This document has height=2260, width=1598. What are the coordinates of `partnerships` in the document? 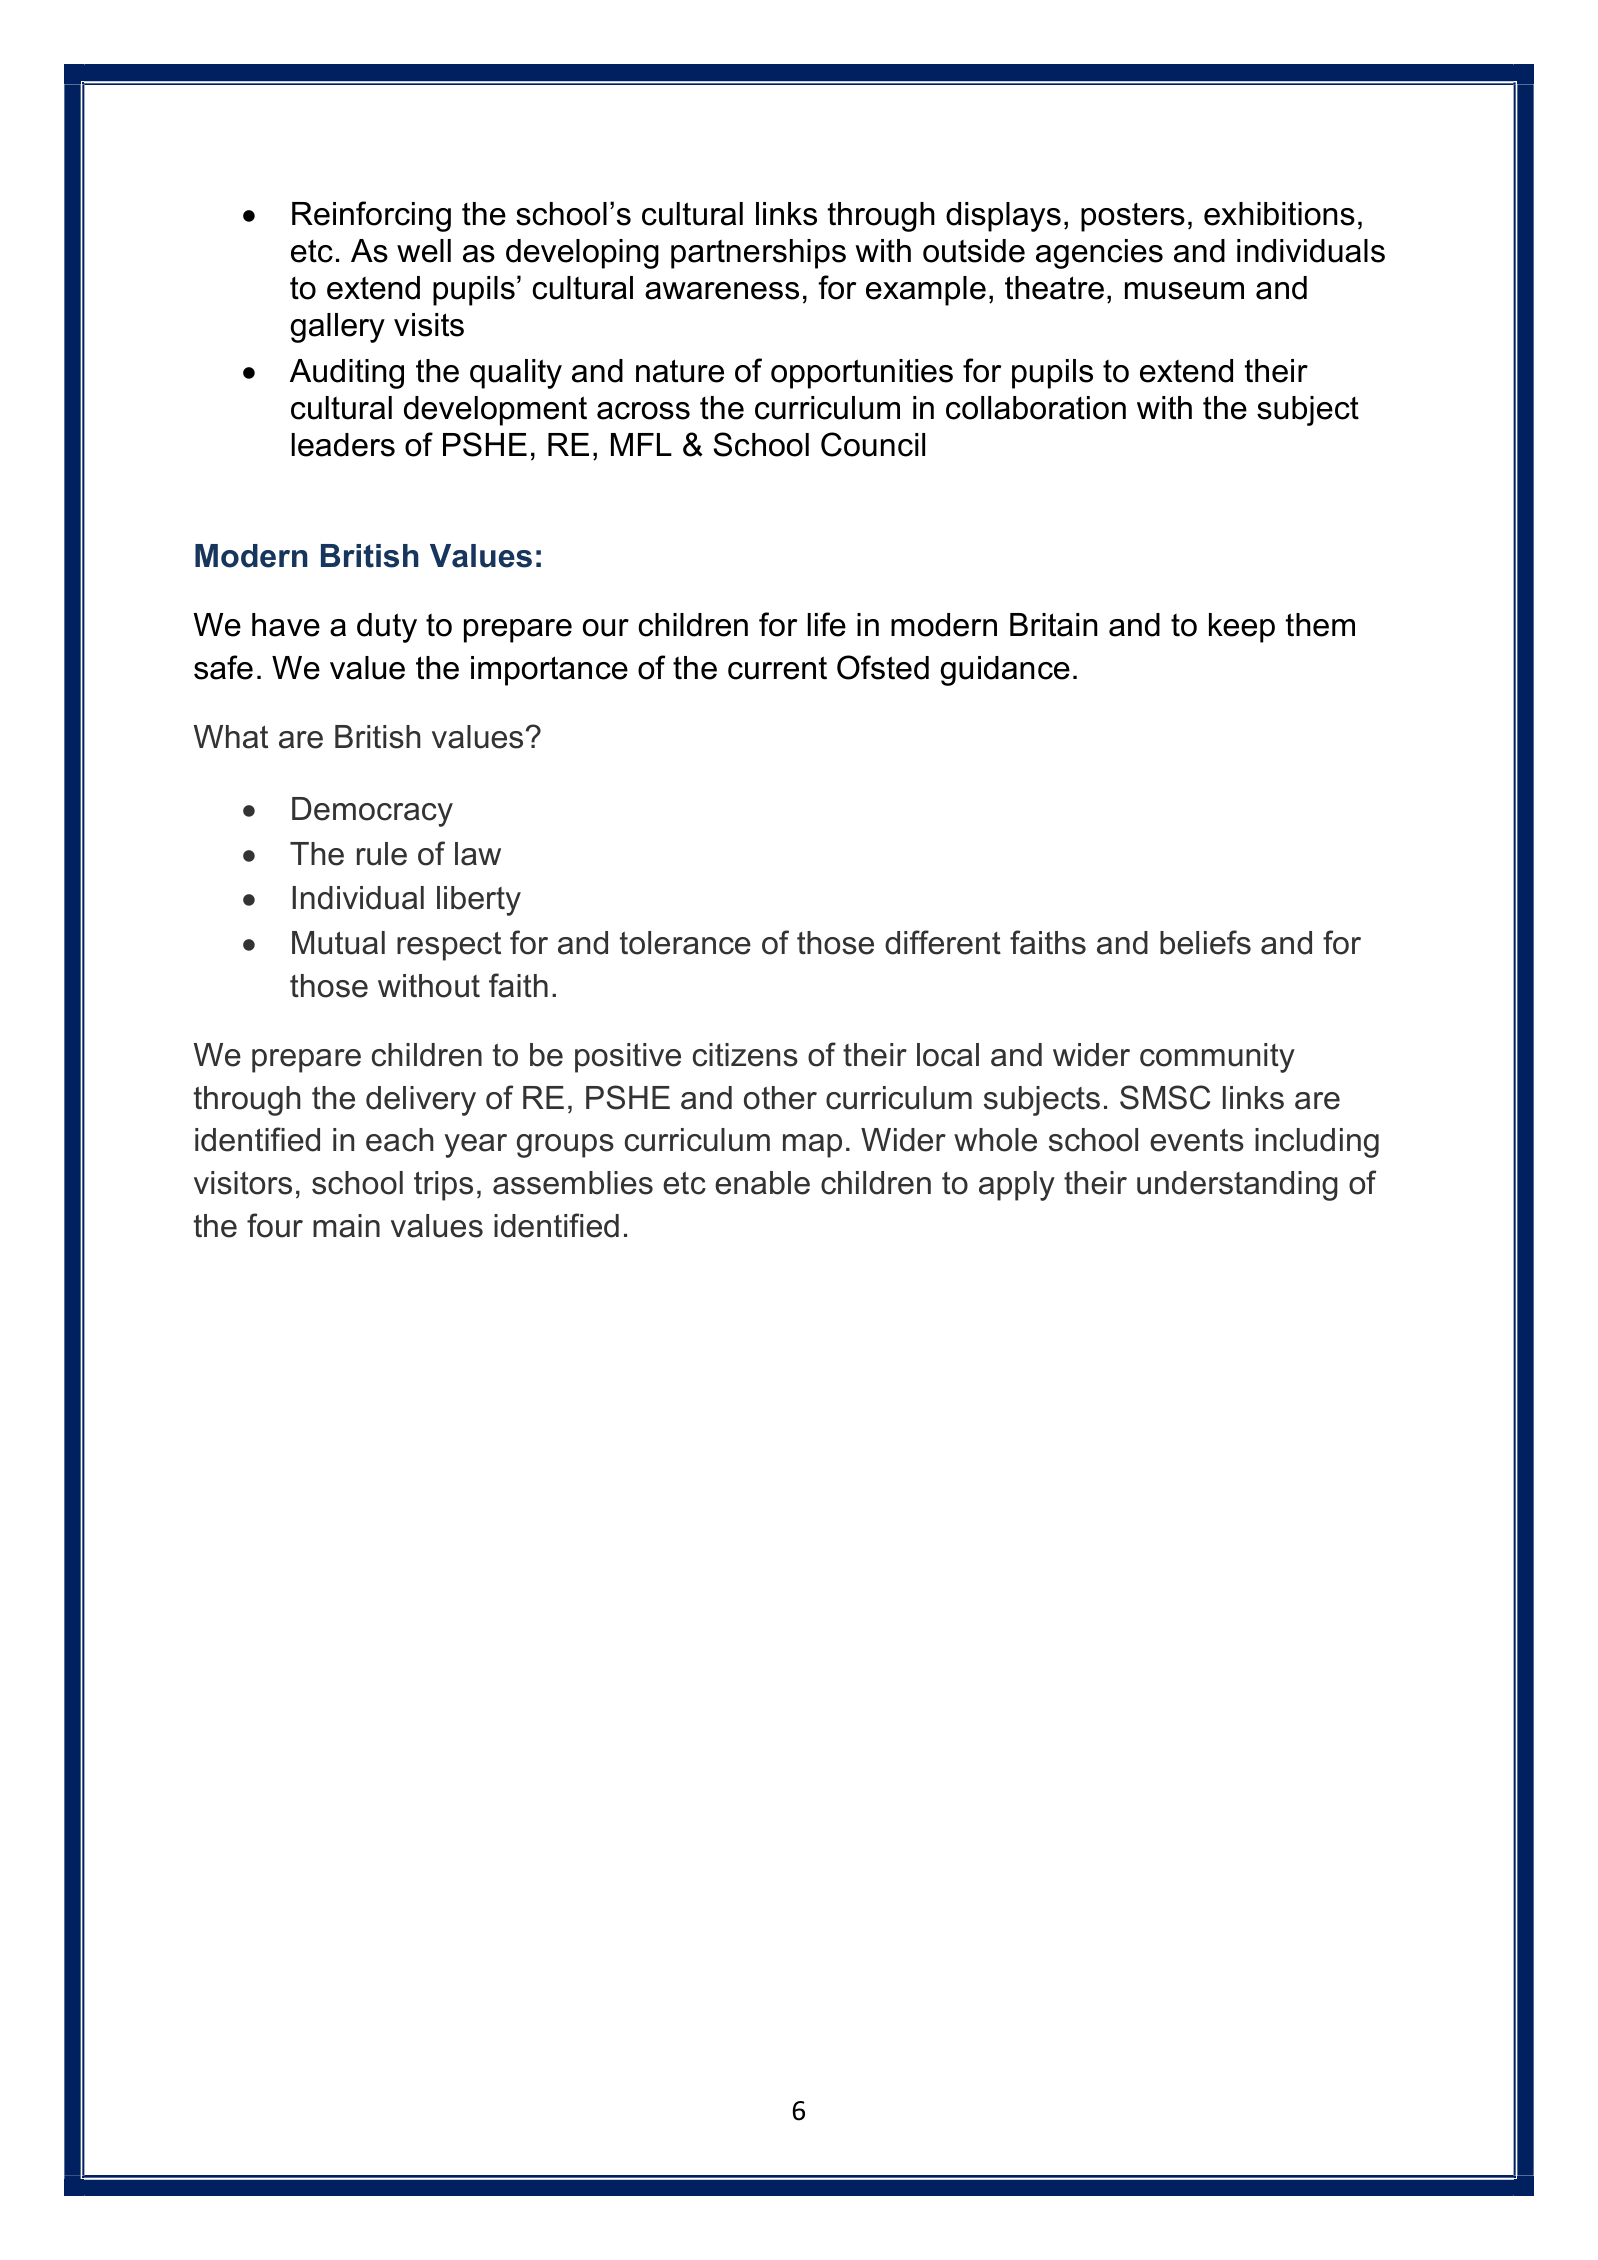 It's located at (758, 254).
